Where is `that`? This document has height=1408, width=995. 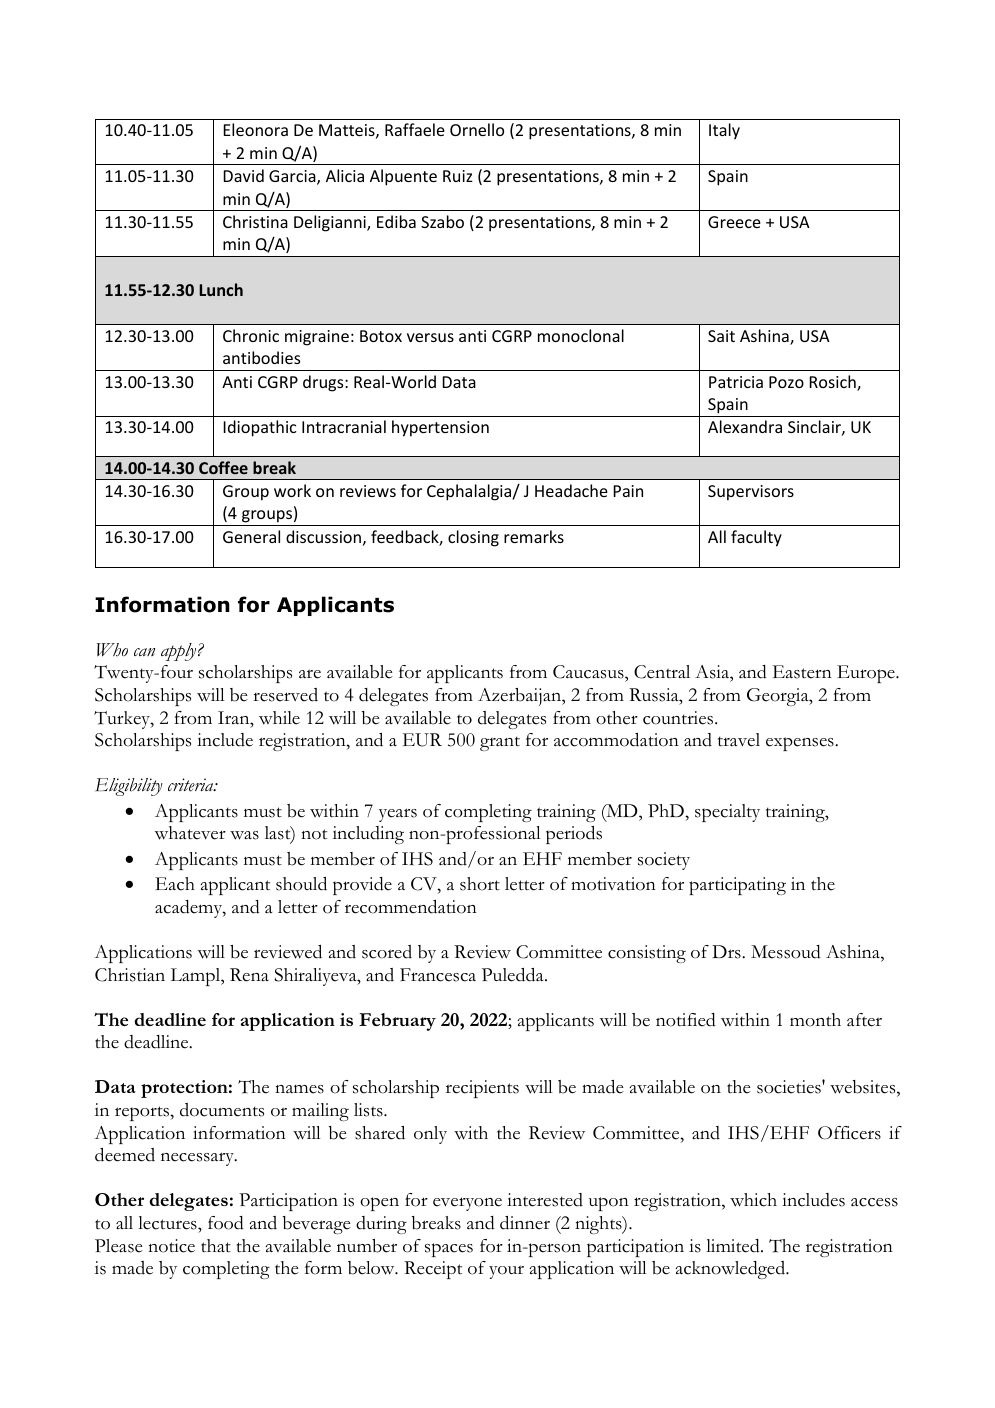
that is located at coordinates (216, 1245).
